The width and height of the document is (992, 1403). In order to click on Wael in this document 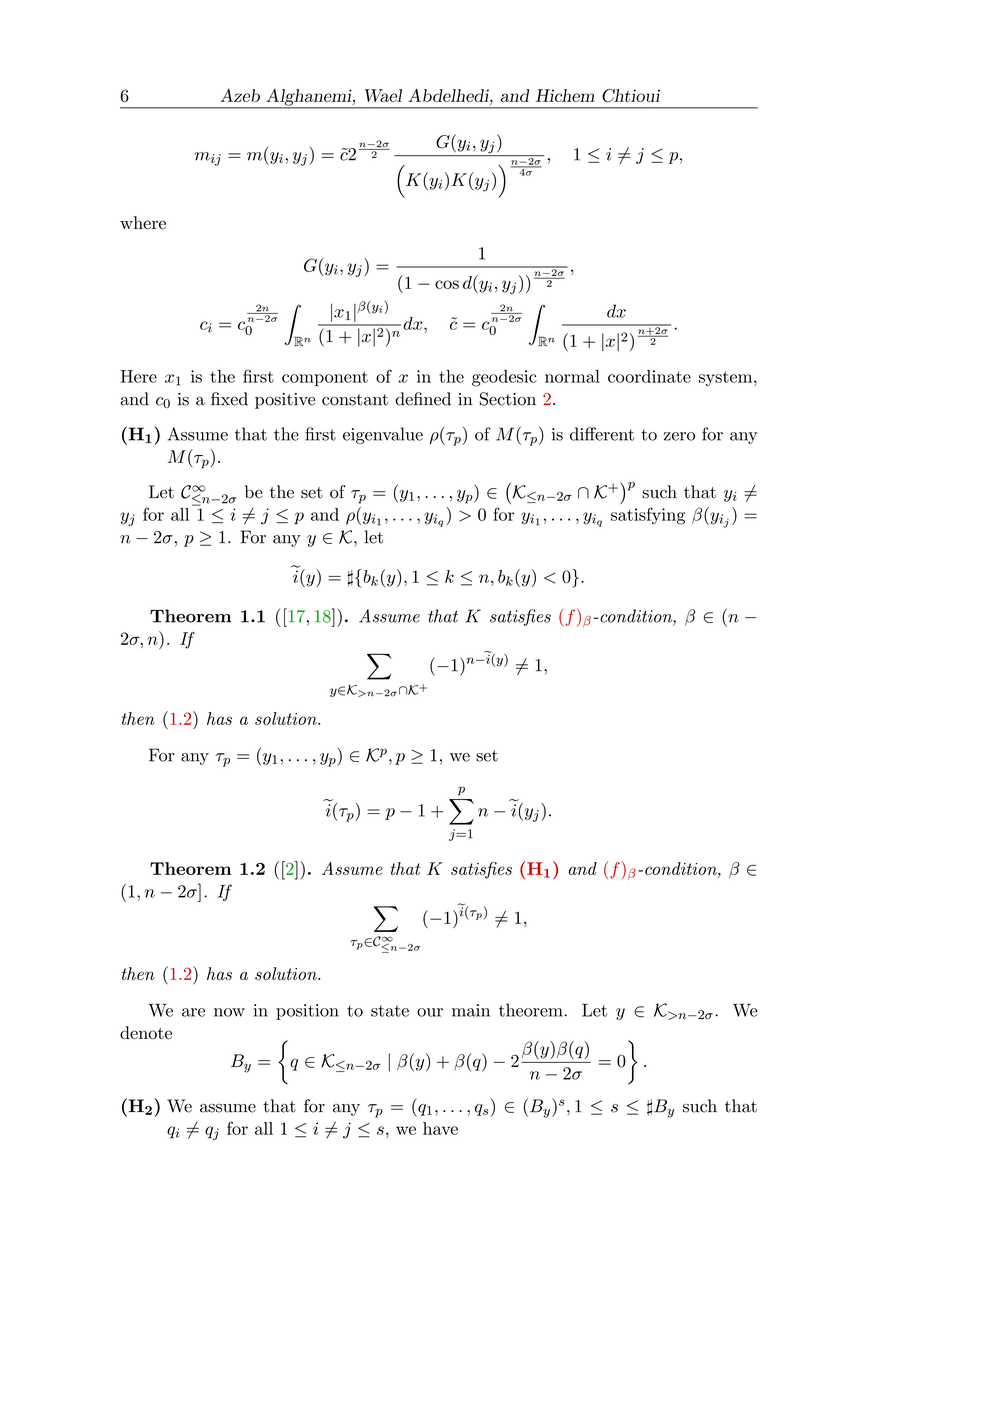, I will do `click(383, 95)`.
